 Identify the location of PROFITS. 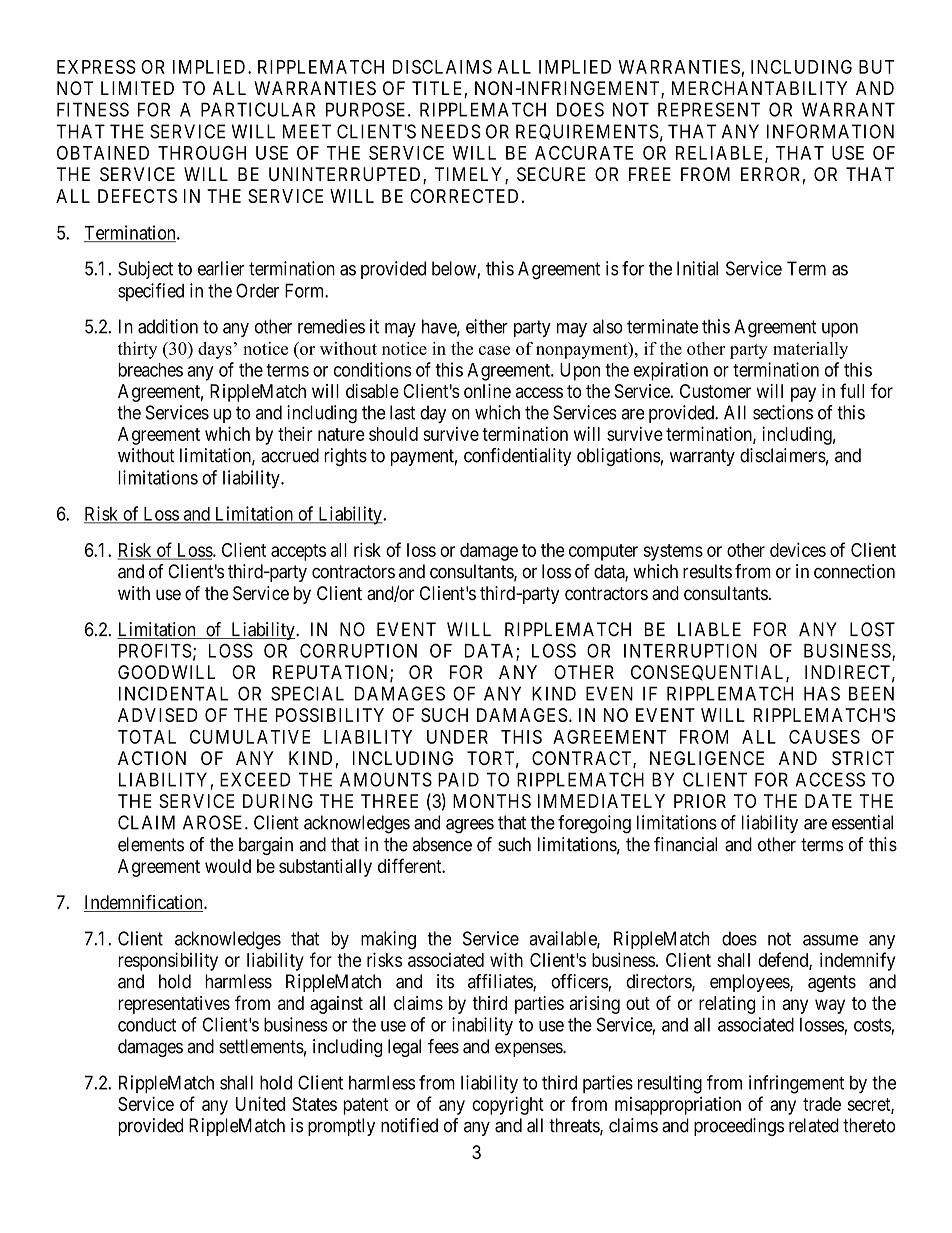
(155, 650).
